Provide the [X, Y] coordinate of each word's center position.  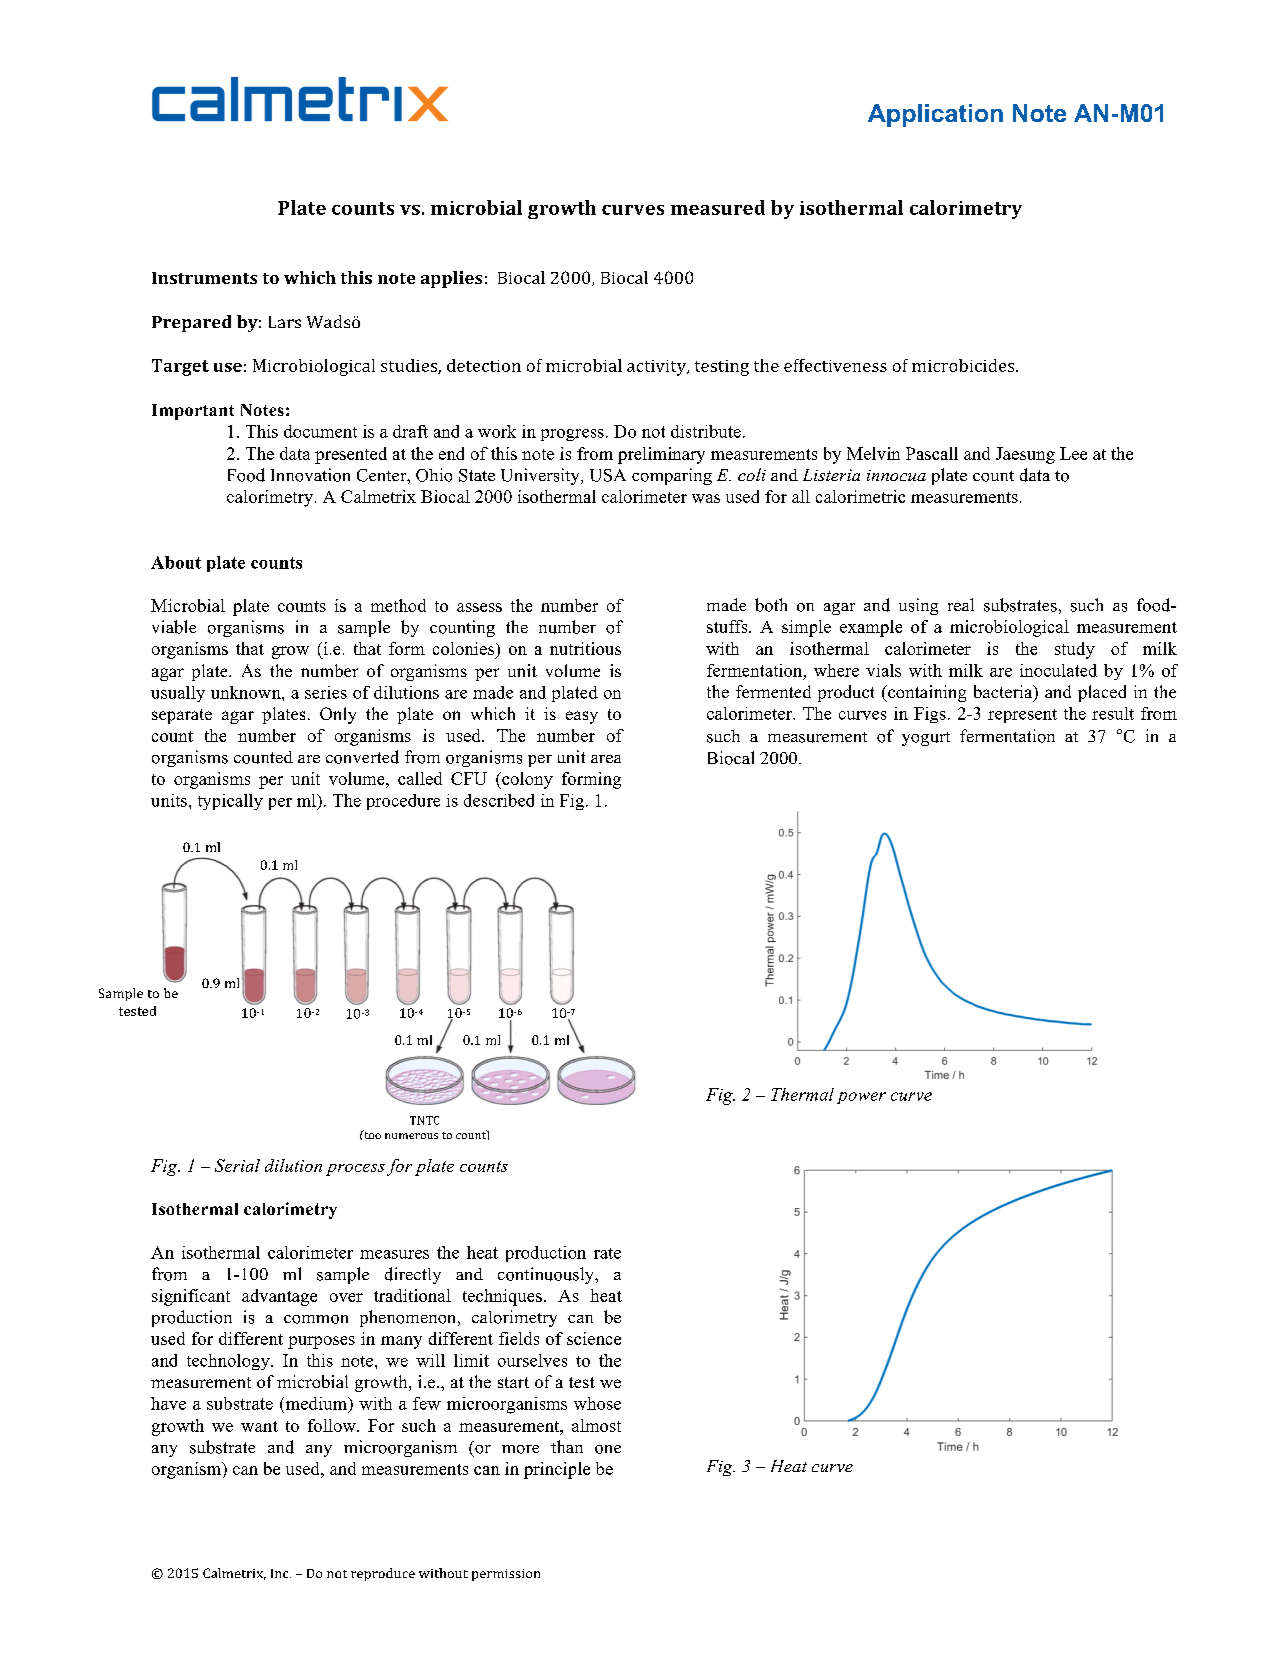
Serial [237, 1165]
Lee [1073, 453]
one [608, 1449]
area [606, 759]
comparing [672, 476]
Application [935, 115]
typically [230, 802]
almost [596, 1425]
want [259, 1426]
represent [1022, 716]
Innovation [310, 475]
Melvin [873, 453]
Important [193, 412]
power [861, 1098]
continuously [547, 1275]
